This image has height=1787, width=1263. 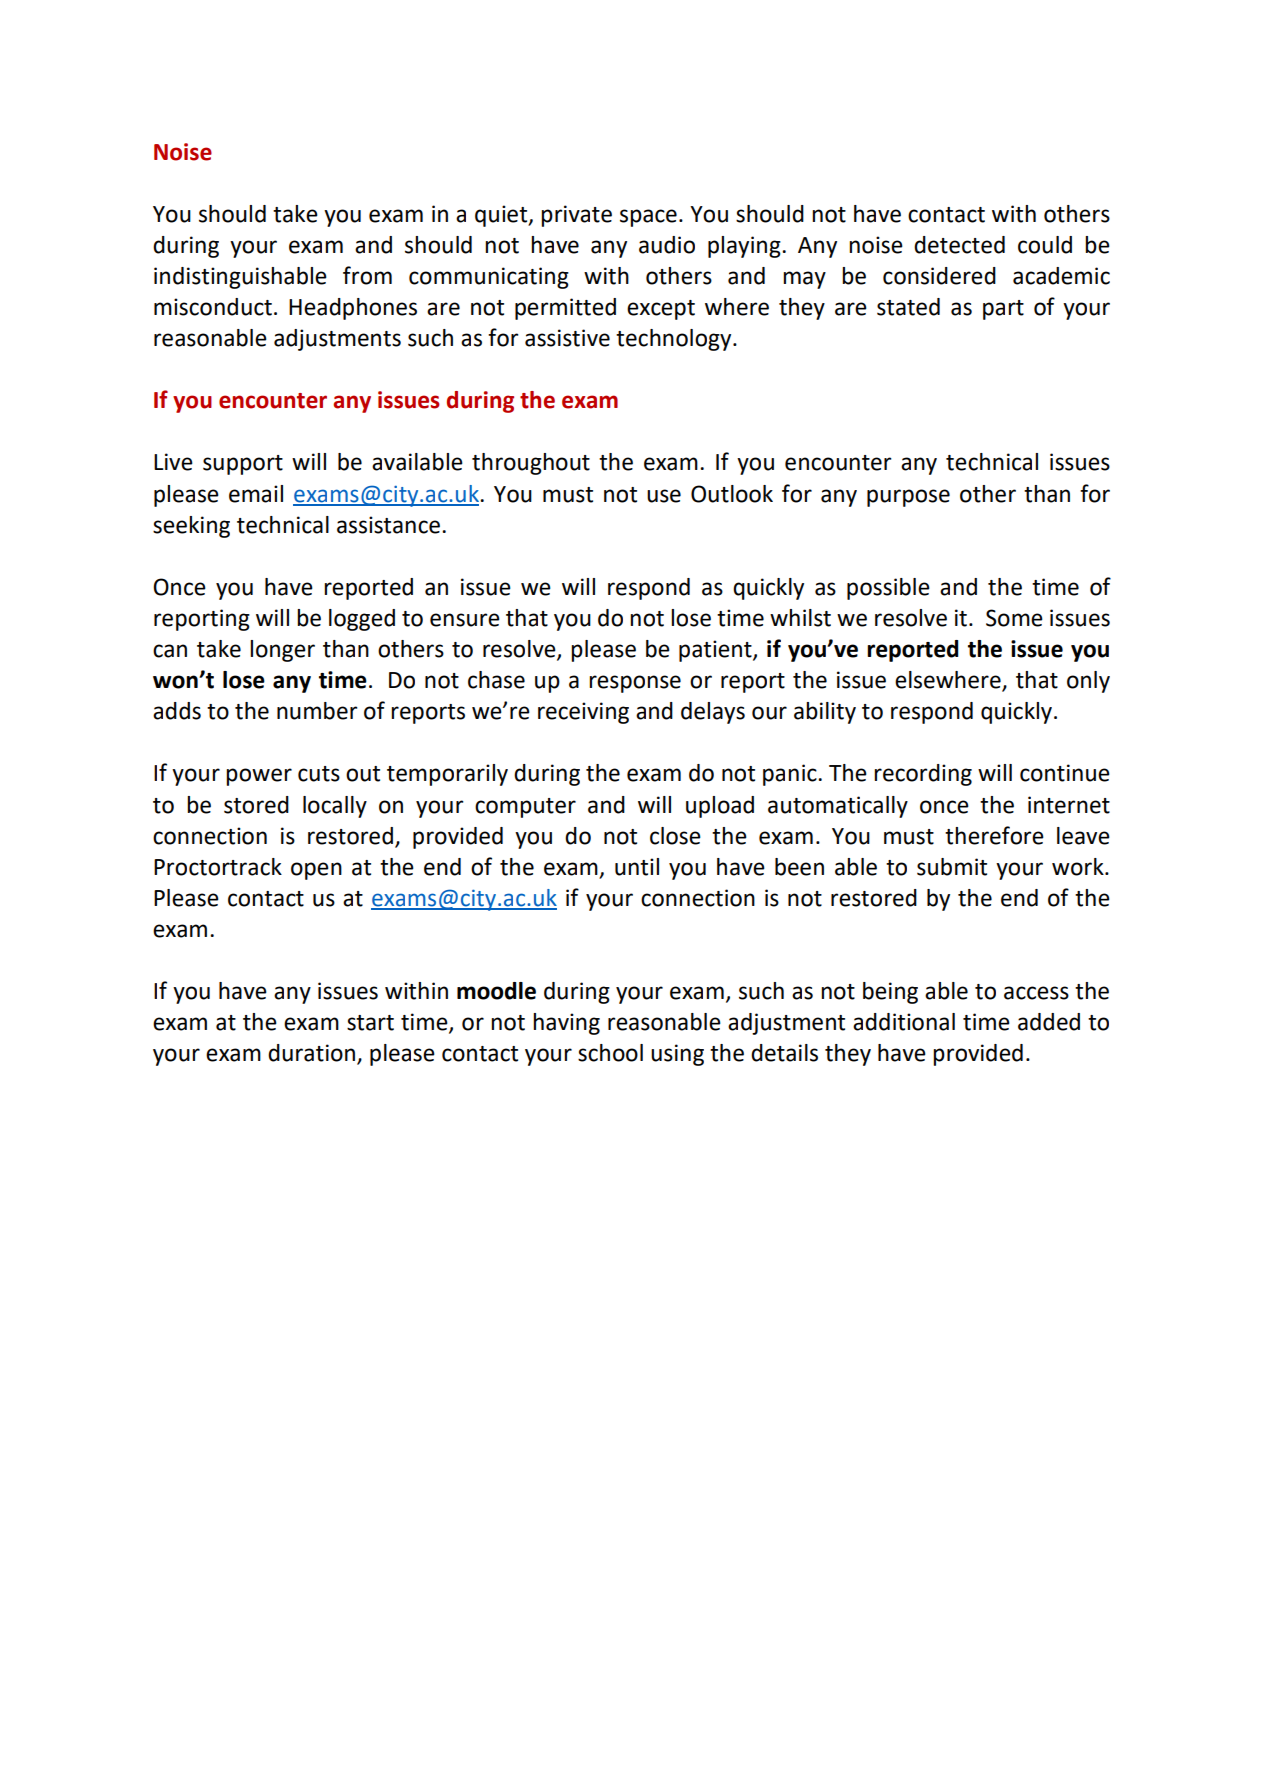 I want to click on detected, so click(x=959, y=245).
